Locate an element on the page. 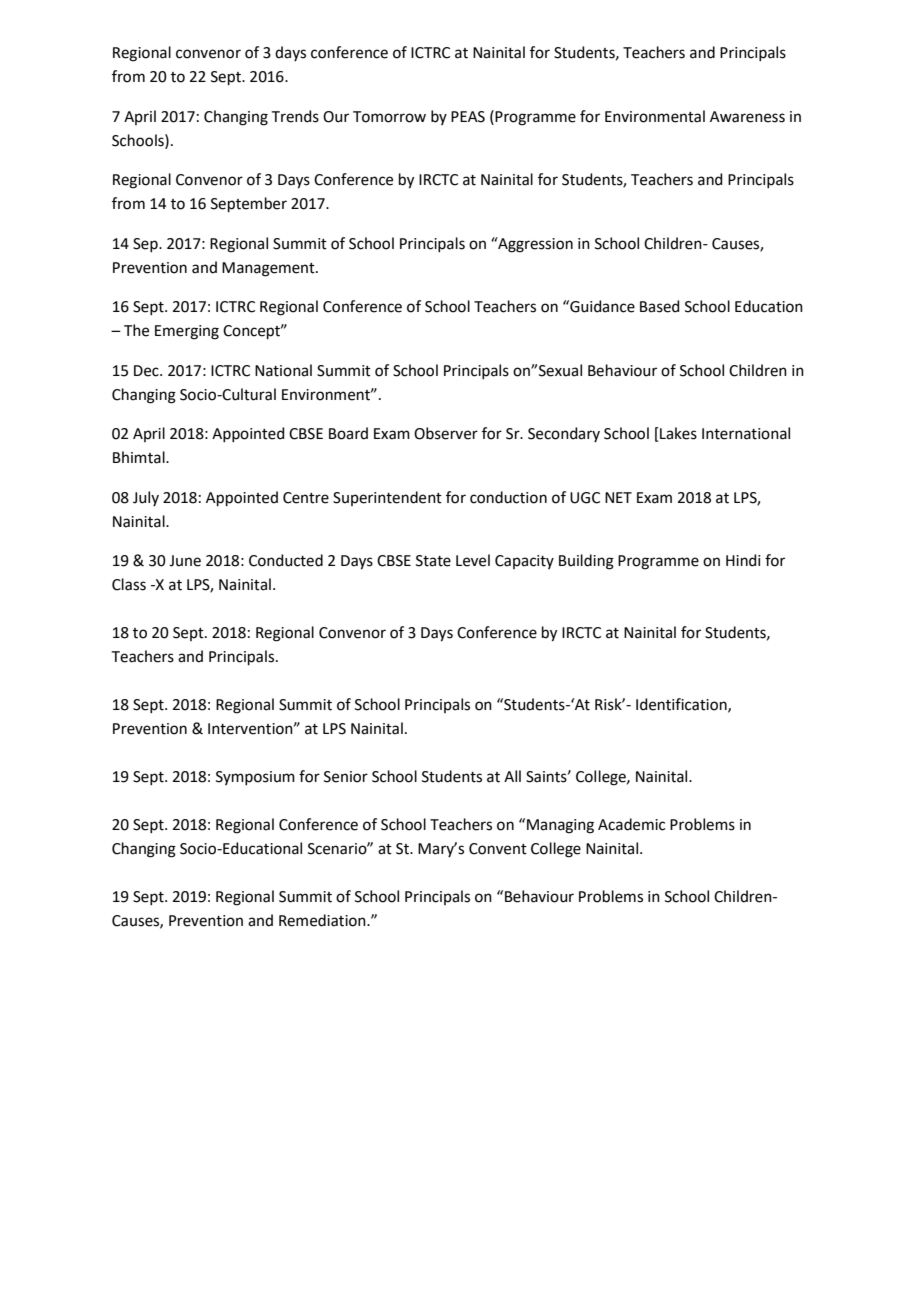 The height and width of the image is (1308, 924). Observer is located at coordinates (446, 433).
